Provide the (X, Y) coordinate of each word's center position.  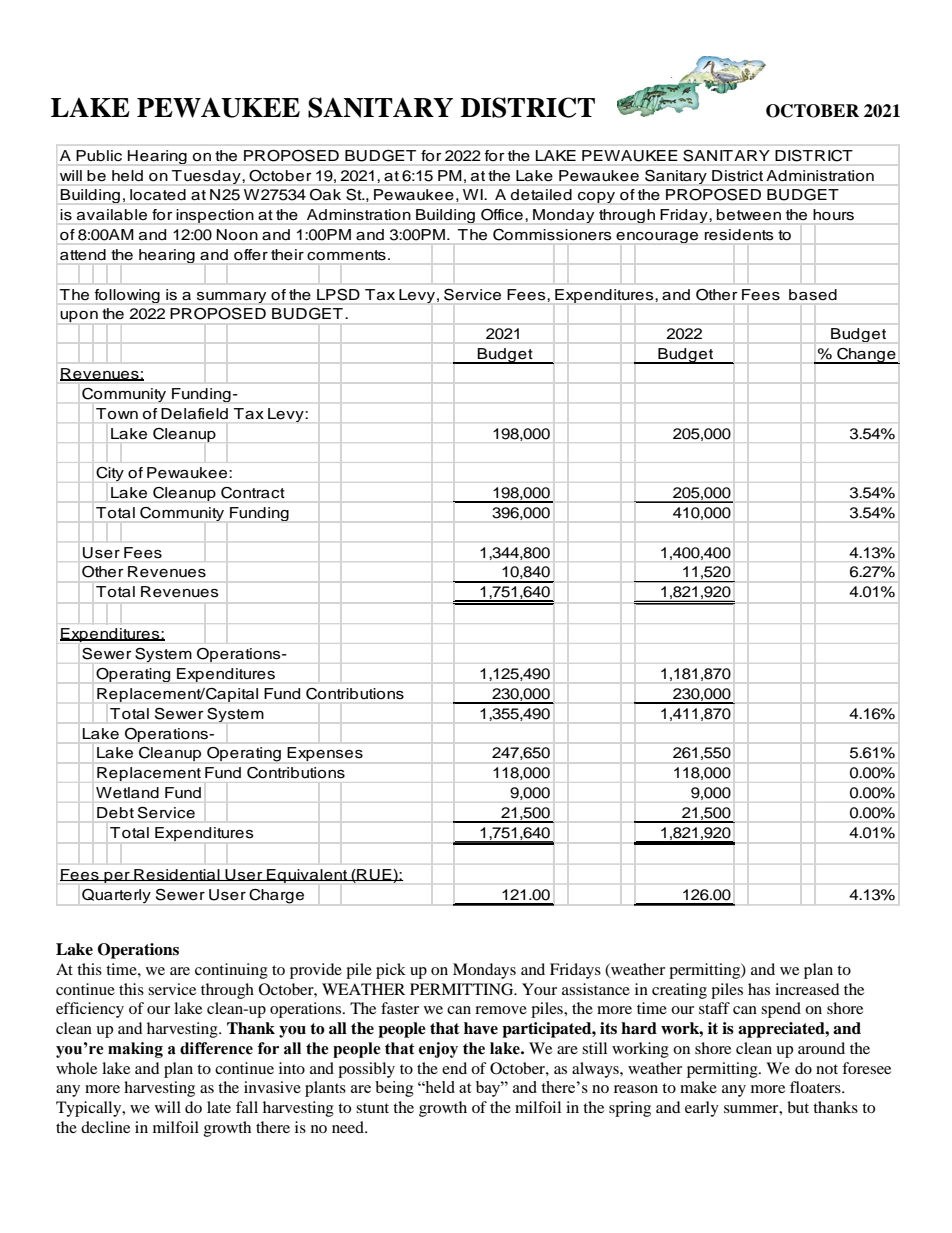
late (219, 1107)
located (158, 194)
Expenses (325, 754)
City (110, 474)
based (813, 294)
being (394, 1089)
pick (391, 971)
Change (866, 356)
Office (502, 215)
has (759, 989)
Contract (252, 492)
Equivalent (307, 876)
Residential (177, 875)
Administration (820, 175)
